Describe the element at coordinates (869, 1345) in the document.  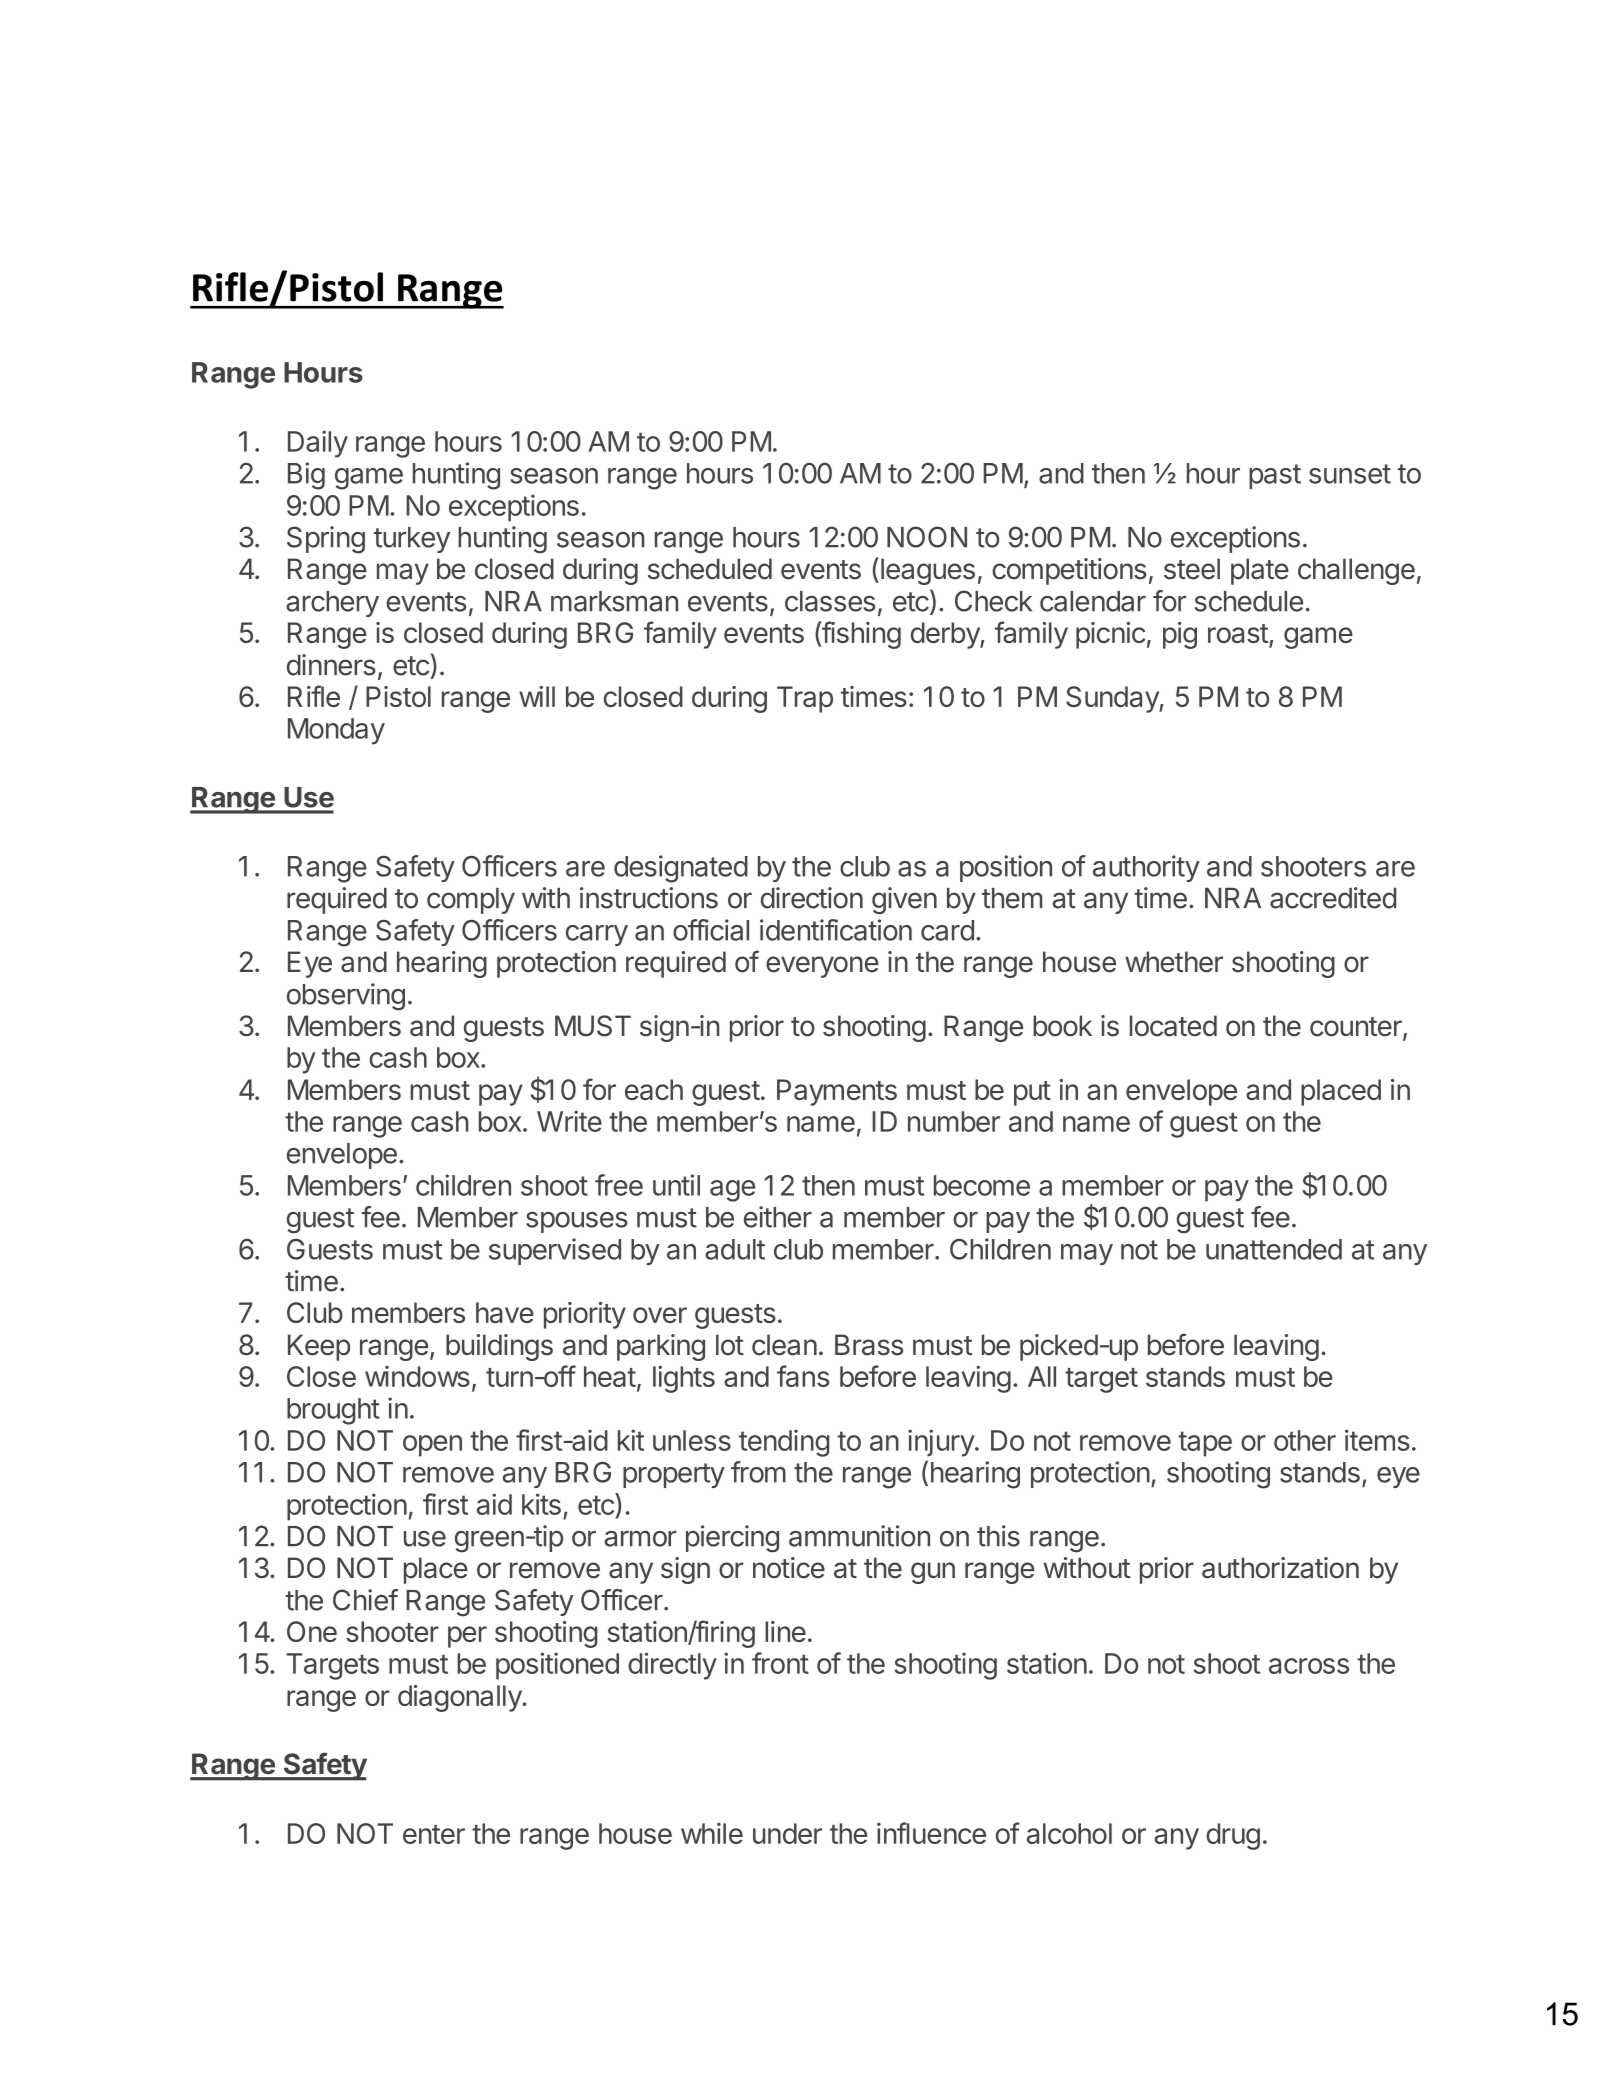
I see `Brass` at that location.
